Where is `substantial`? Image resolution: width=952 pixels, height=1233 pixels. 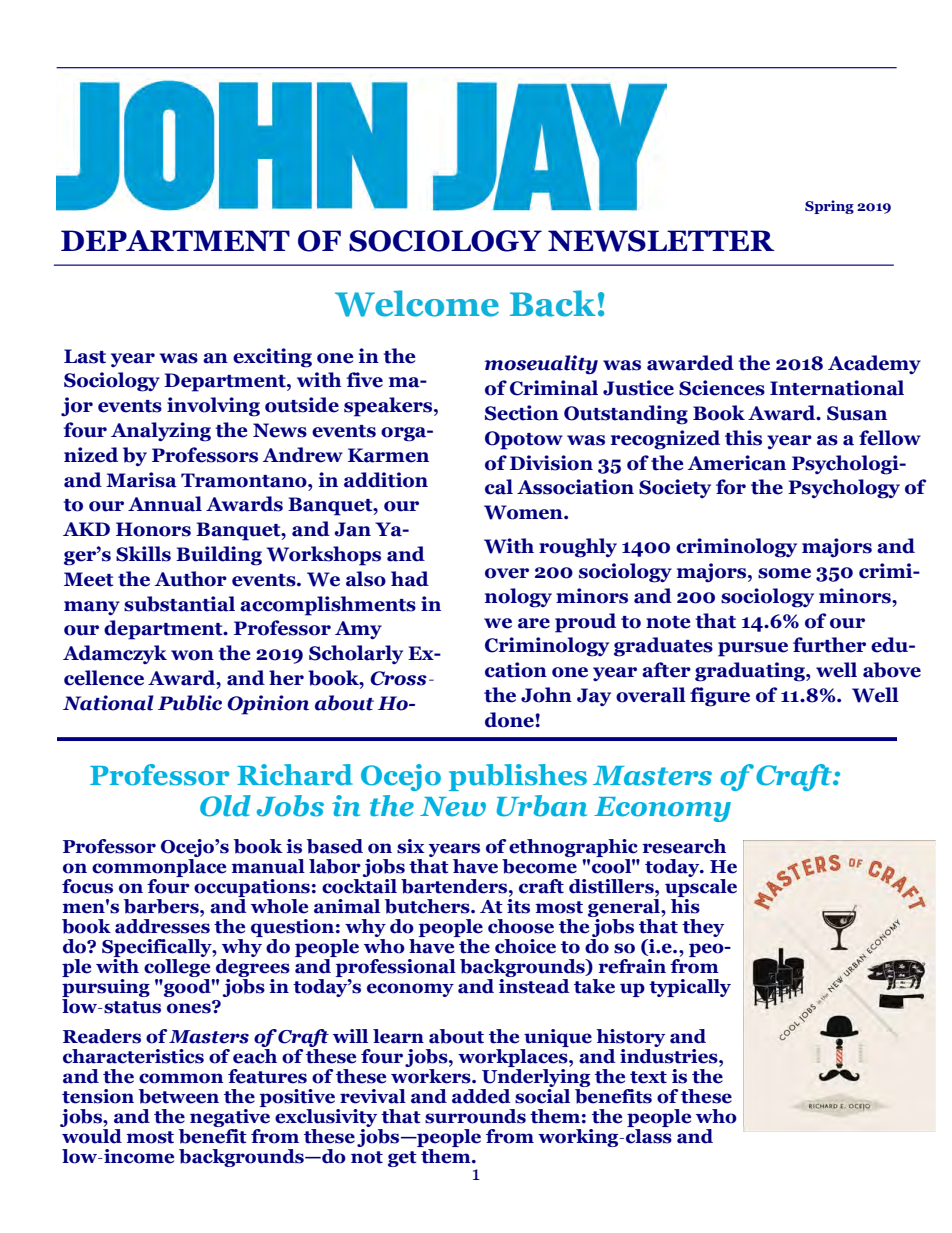 substantial is located at coordinates (179, 604).
